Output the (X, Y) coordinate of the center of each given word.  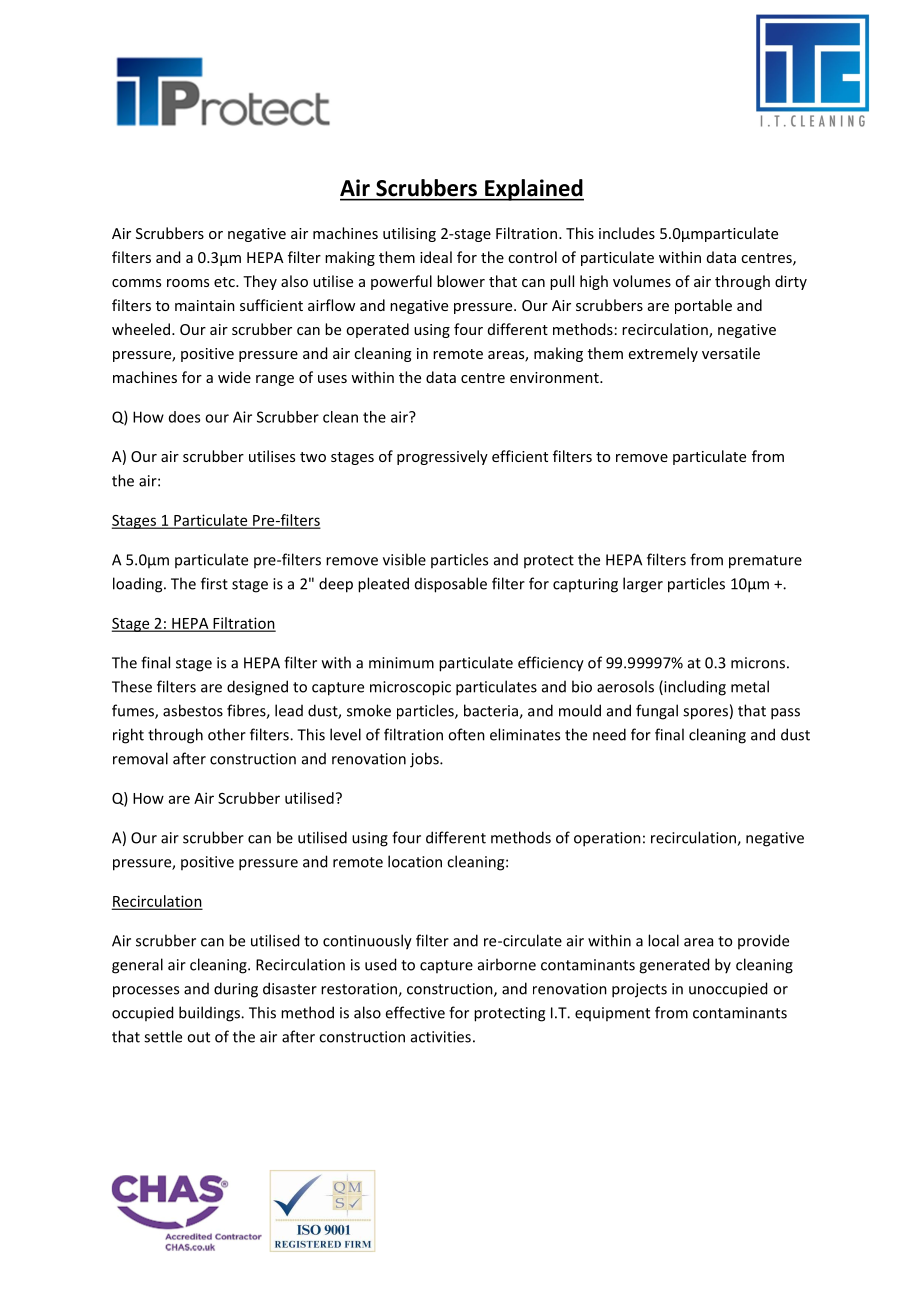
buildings (210, 1014)
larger (643, 585)
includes (627, 233)
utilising (409, 234)
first (214, 583)
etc (225, 282)
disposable (451, 585)
